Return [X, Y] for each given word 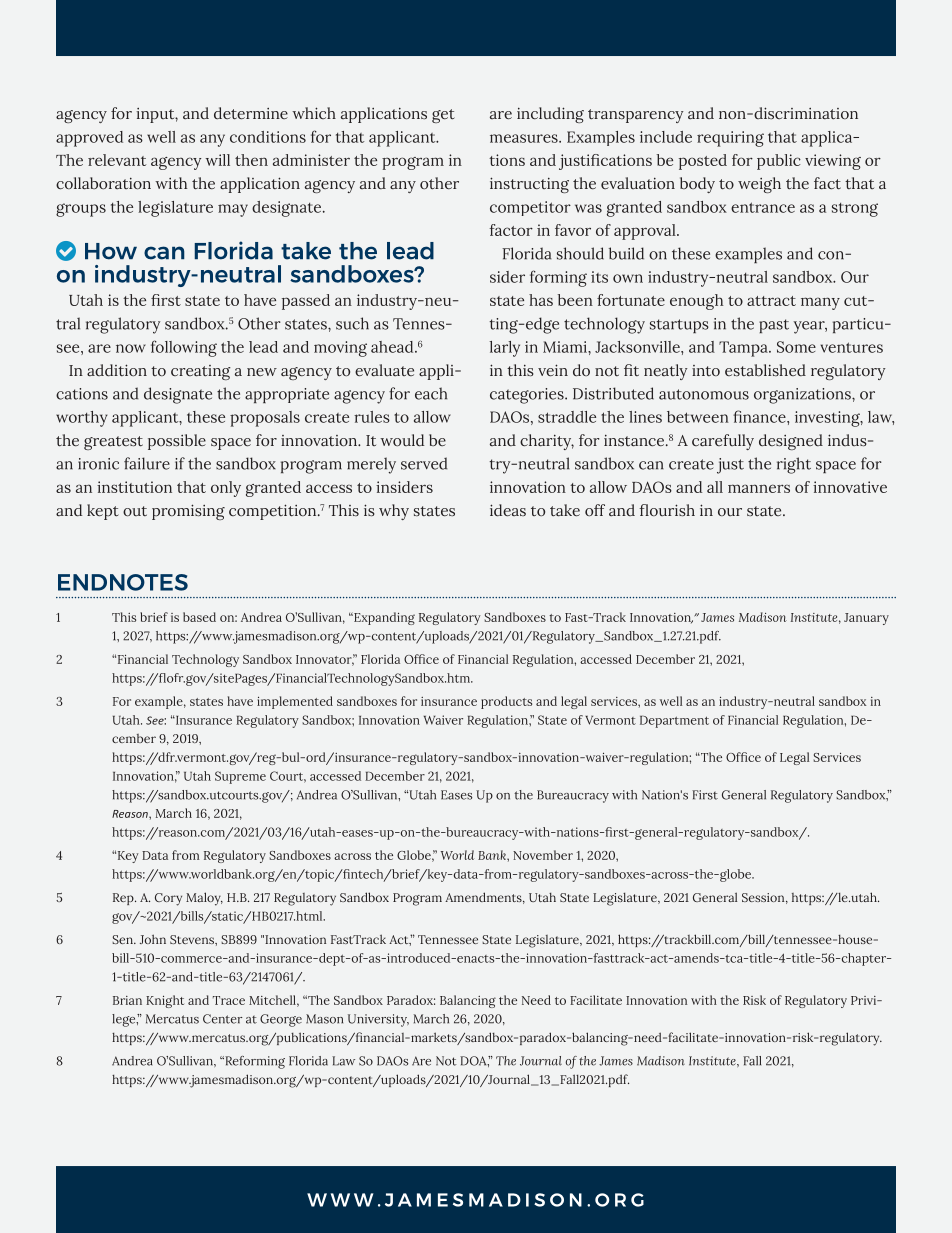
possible [177, 442]
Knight [165, 1001]
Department [674, 721]
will [217, 160]
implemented [295, 702]
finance [760, 416]
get [443, 116]
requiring [730, 139]
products [506, 702]
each [431, 393]
